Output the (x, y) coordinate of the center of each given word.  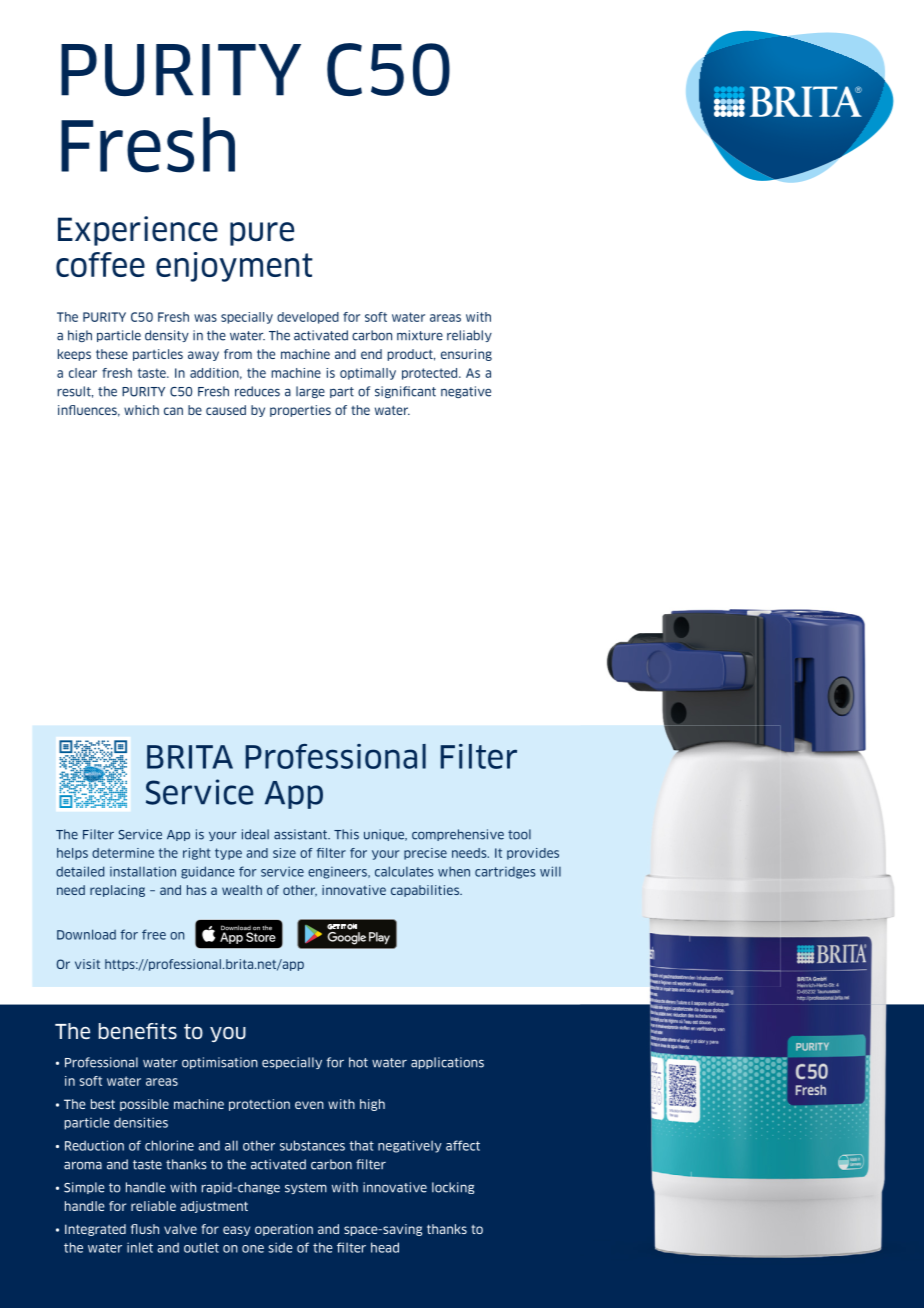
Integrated (95, 1230)
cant (423, 392)
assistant (301, 834)
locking (453, 1188)
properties (300, 411)
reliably (469, 336)
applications (447, 1063)
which (141, 410)
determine (123, 853)
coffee (100, 264)
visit (87, 964)
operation (284, 1230)
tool (519, 834)
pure (262, 234)
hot (358, 1062)
